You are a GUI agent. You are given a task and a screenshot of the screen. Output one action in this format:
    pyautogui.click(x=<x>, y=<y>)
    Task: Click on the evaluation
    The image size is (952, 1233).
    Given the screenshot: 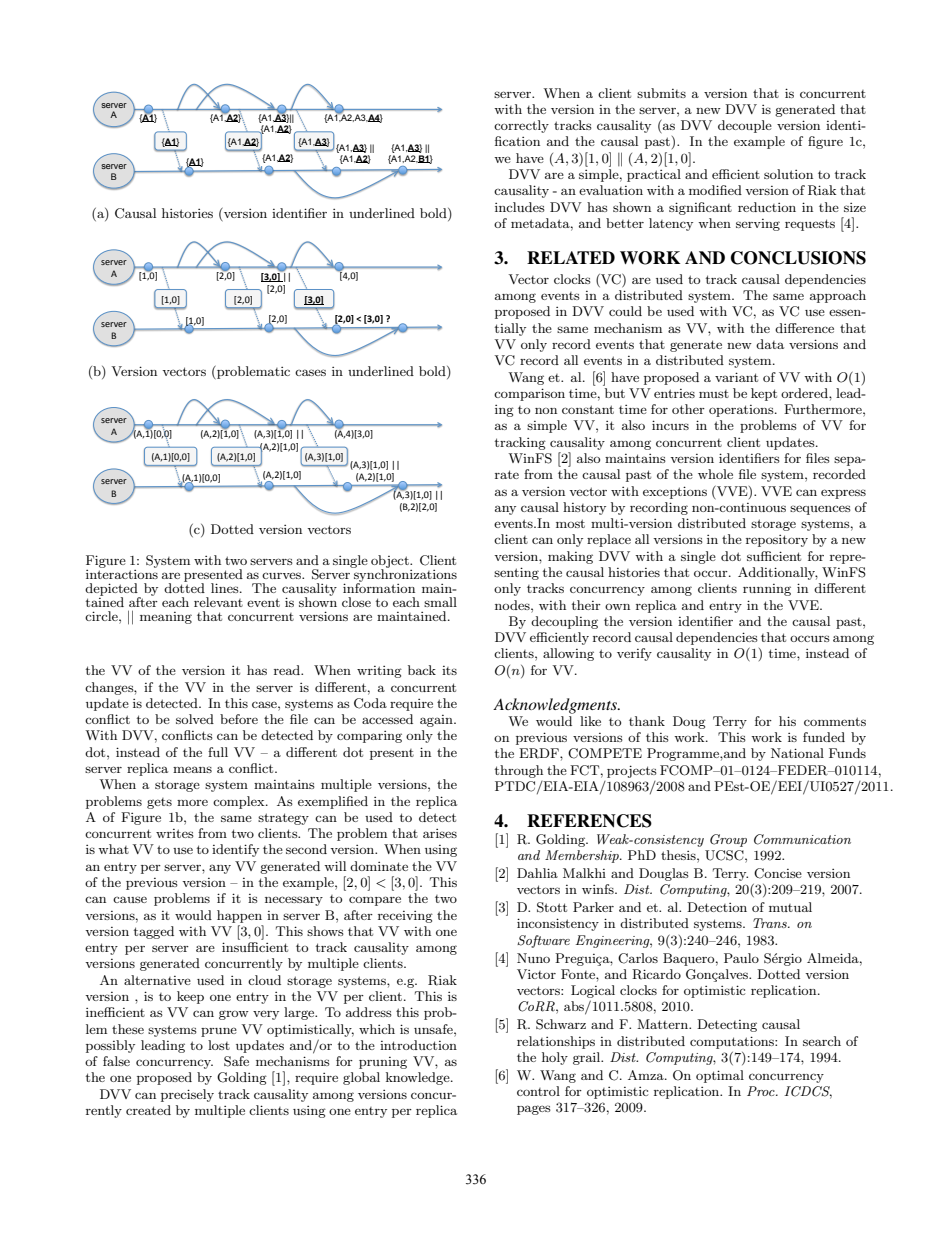 What is the action you would take?
    pyautogui.click(x=611, y=190)
